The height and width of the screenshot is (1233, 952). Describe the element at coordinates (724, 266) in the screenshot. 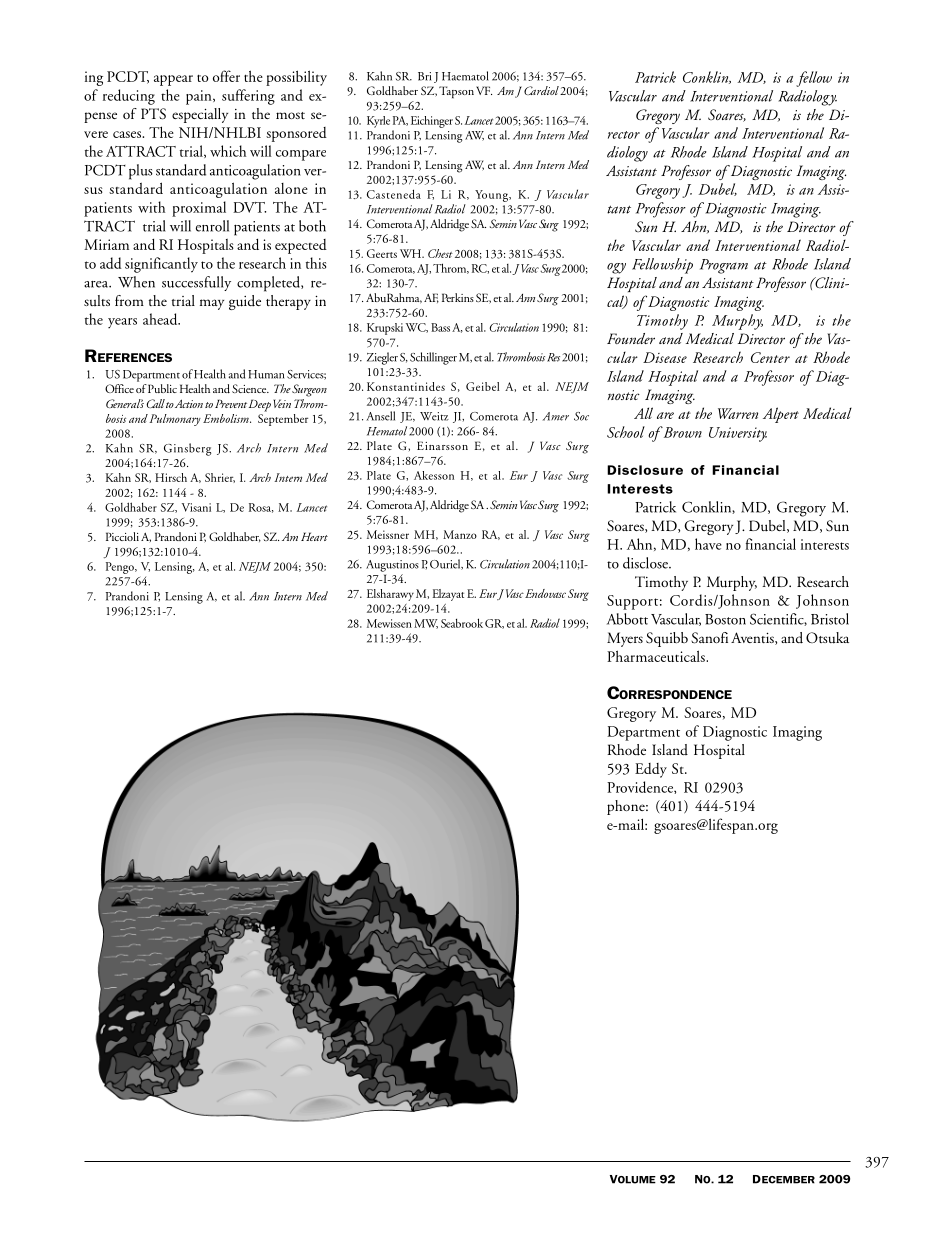

I see `Program` at that location.
